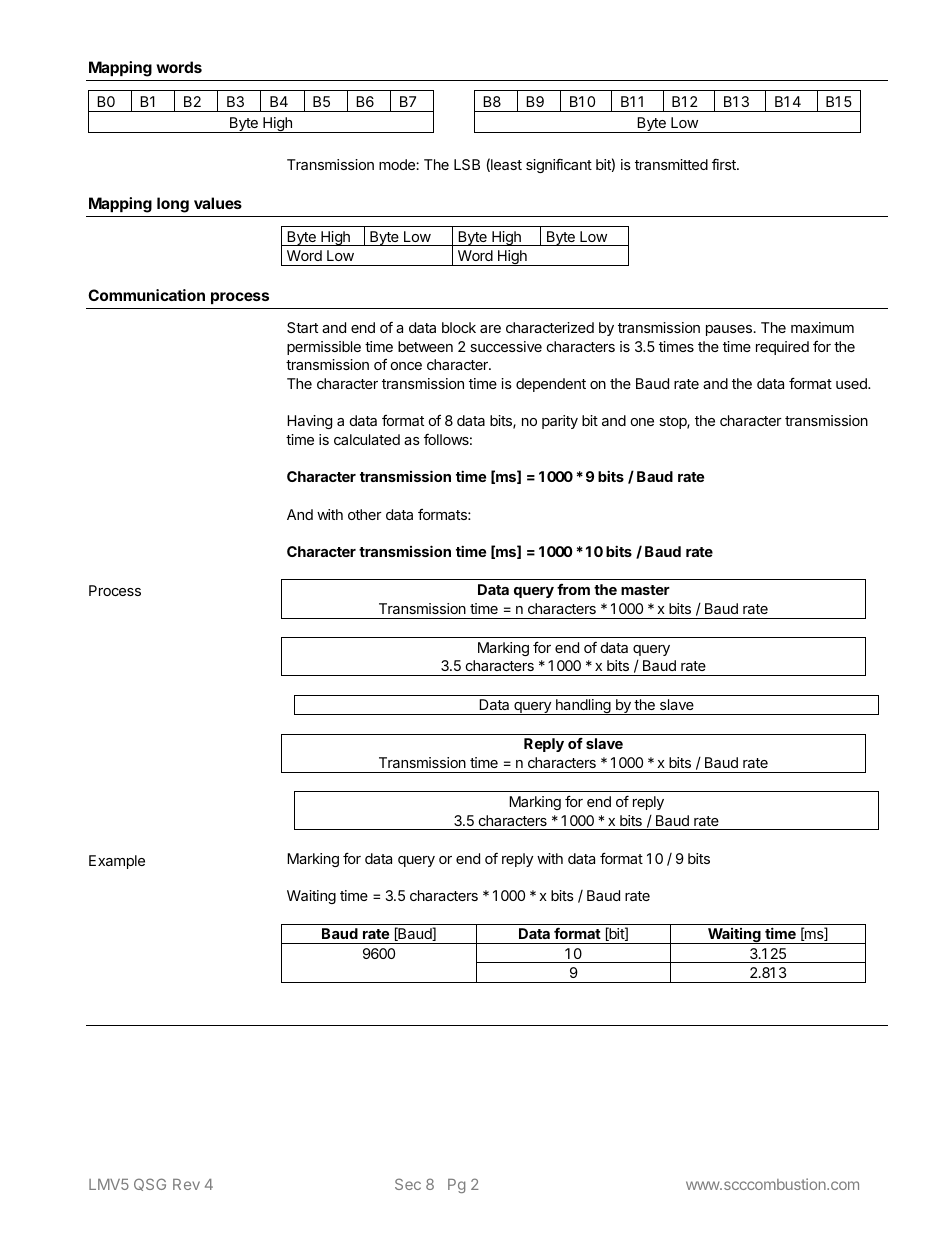  Describe the element at coordinates (583, 707) in the screenshot. I see `handling` at that location.
